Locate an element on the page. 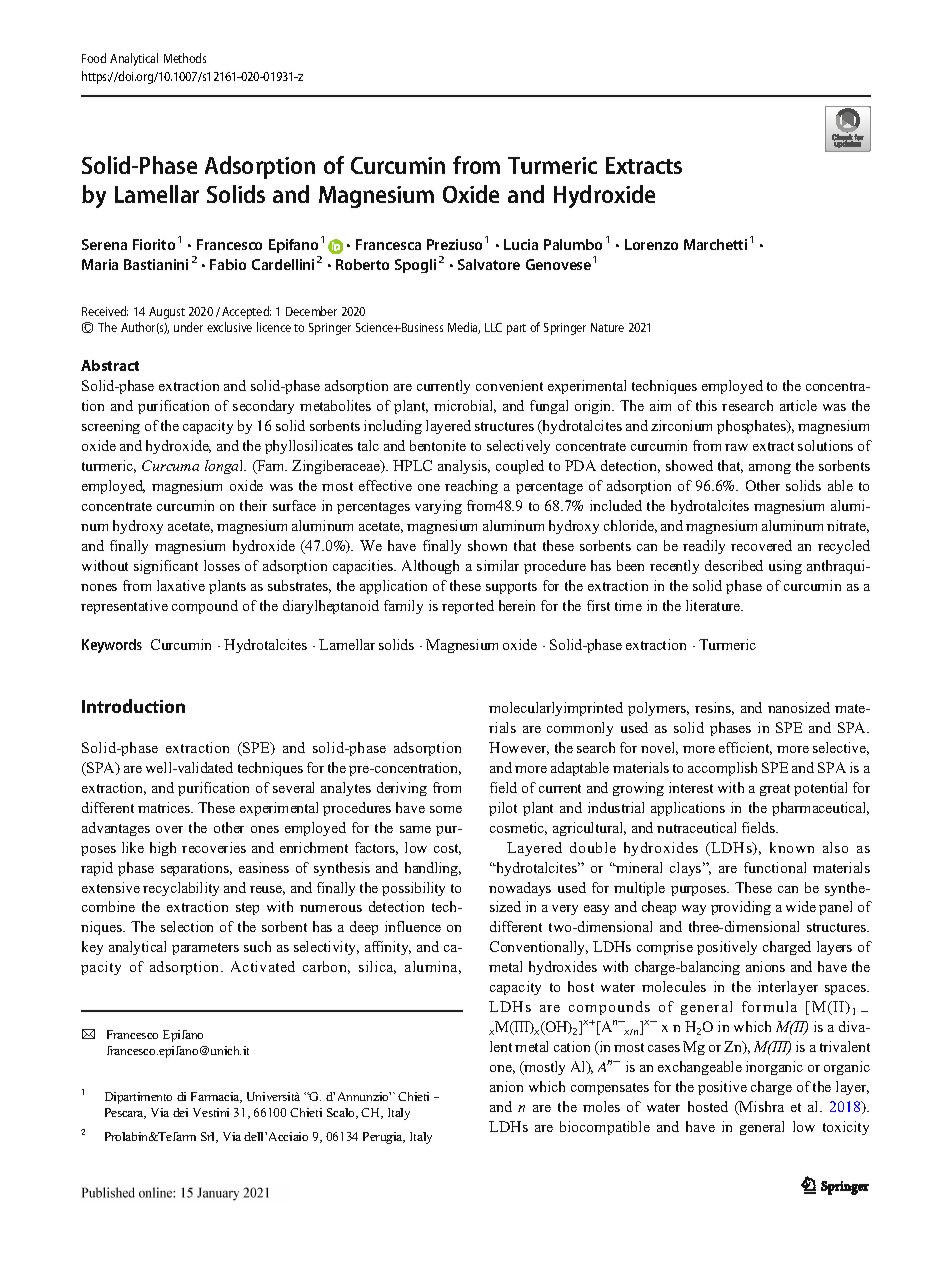  Lucia is located at coordinates (521, 244).
